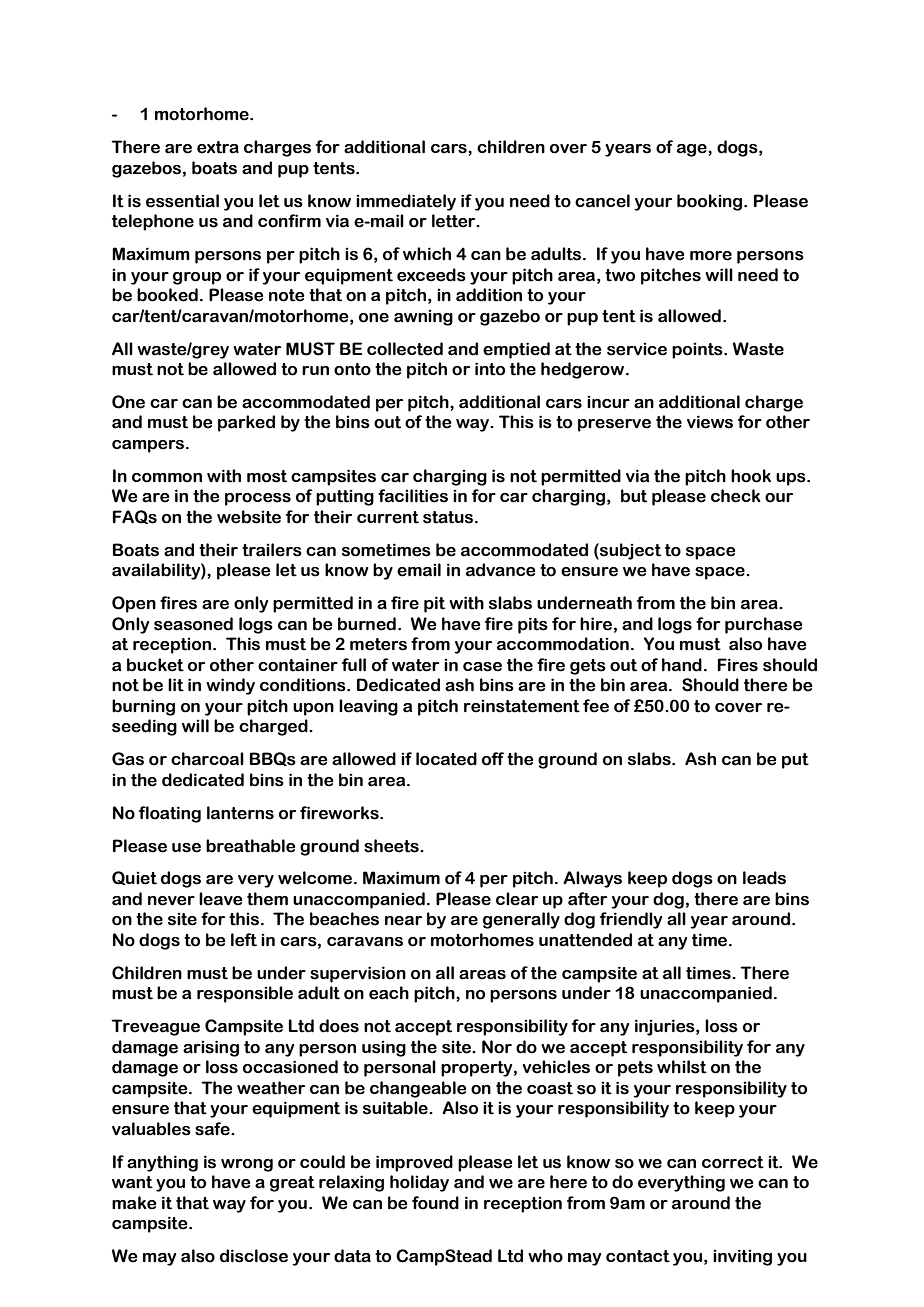 This screenshot has height=1307, width=924. Describe the element at coordinates (742, 1257) in the screenshot. I see `inviting` at that location.
